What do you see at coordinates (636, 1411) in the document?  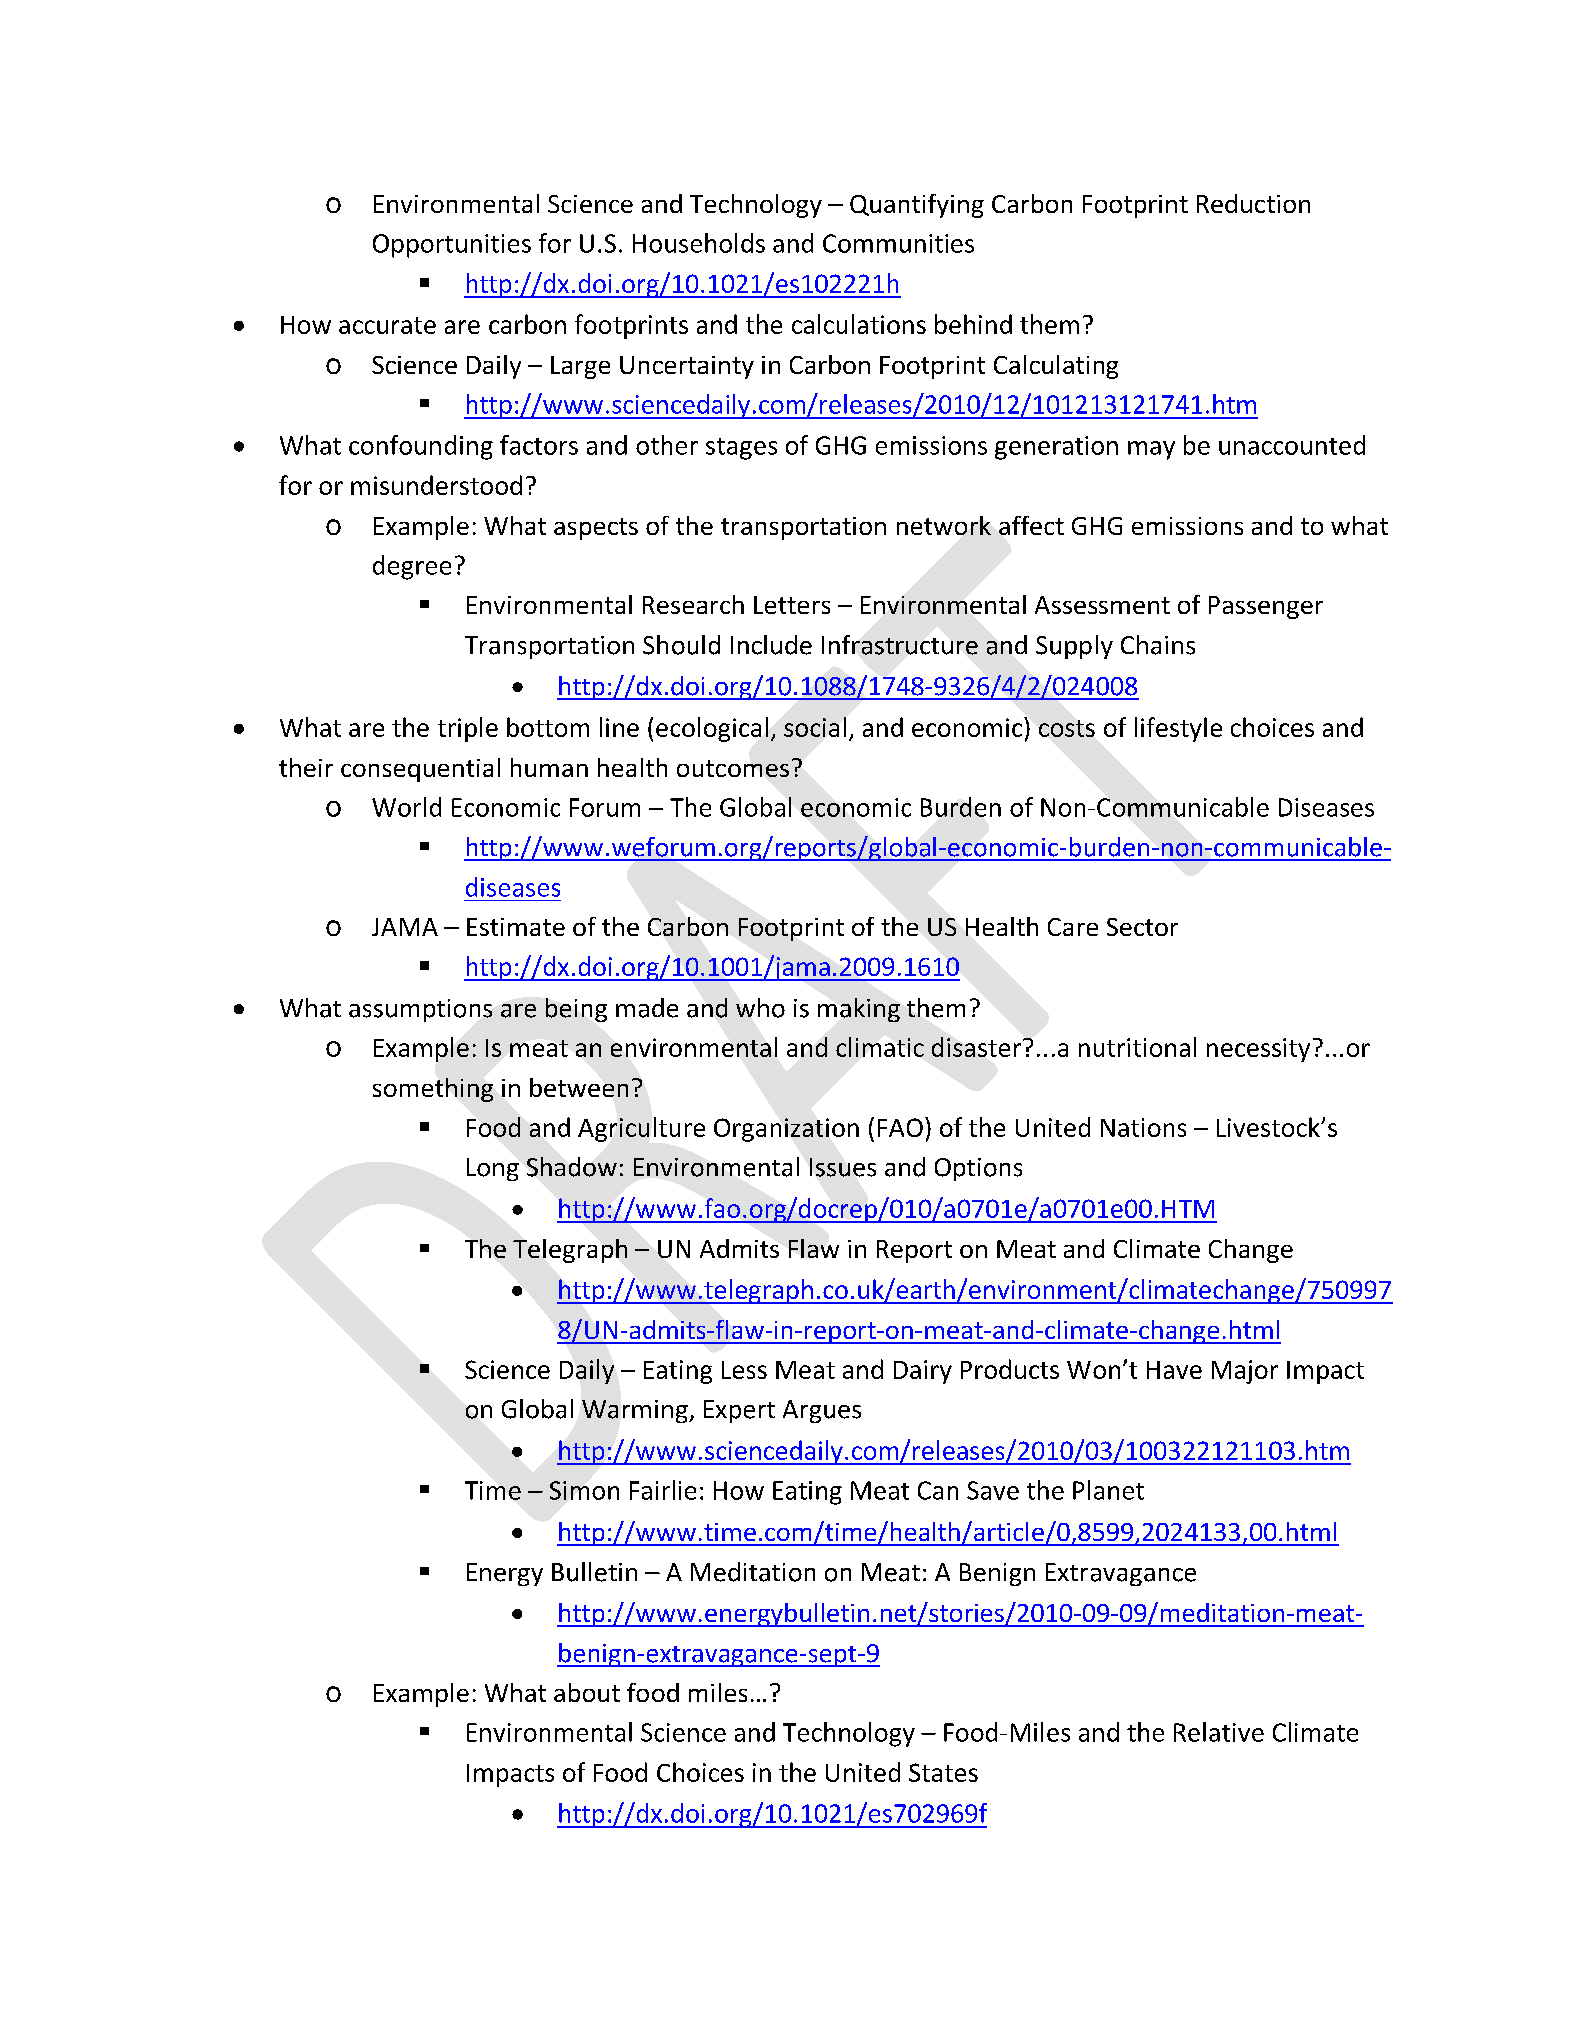 I see `Warming` at bounding box center [636, 1411].
